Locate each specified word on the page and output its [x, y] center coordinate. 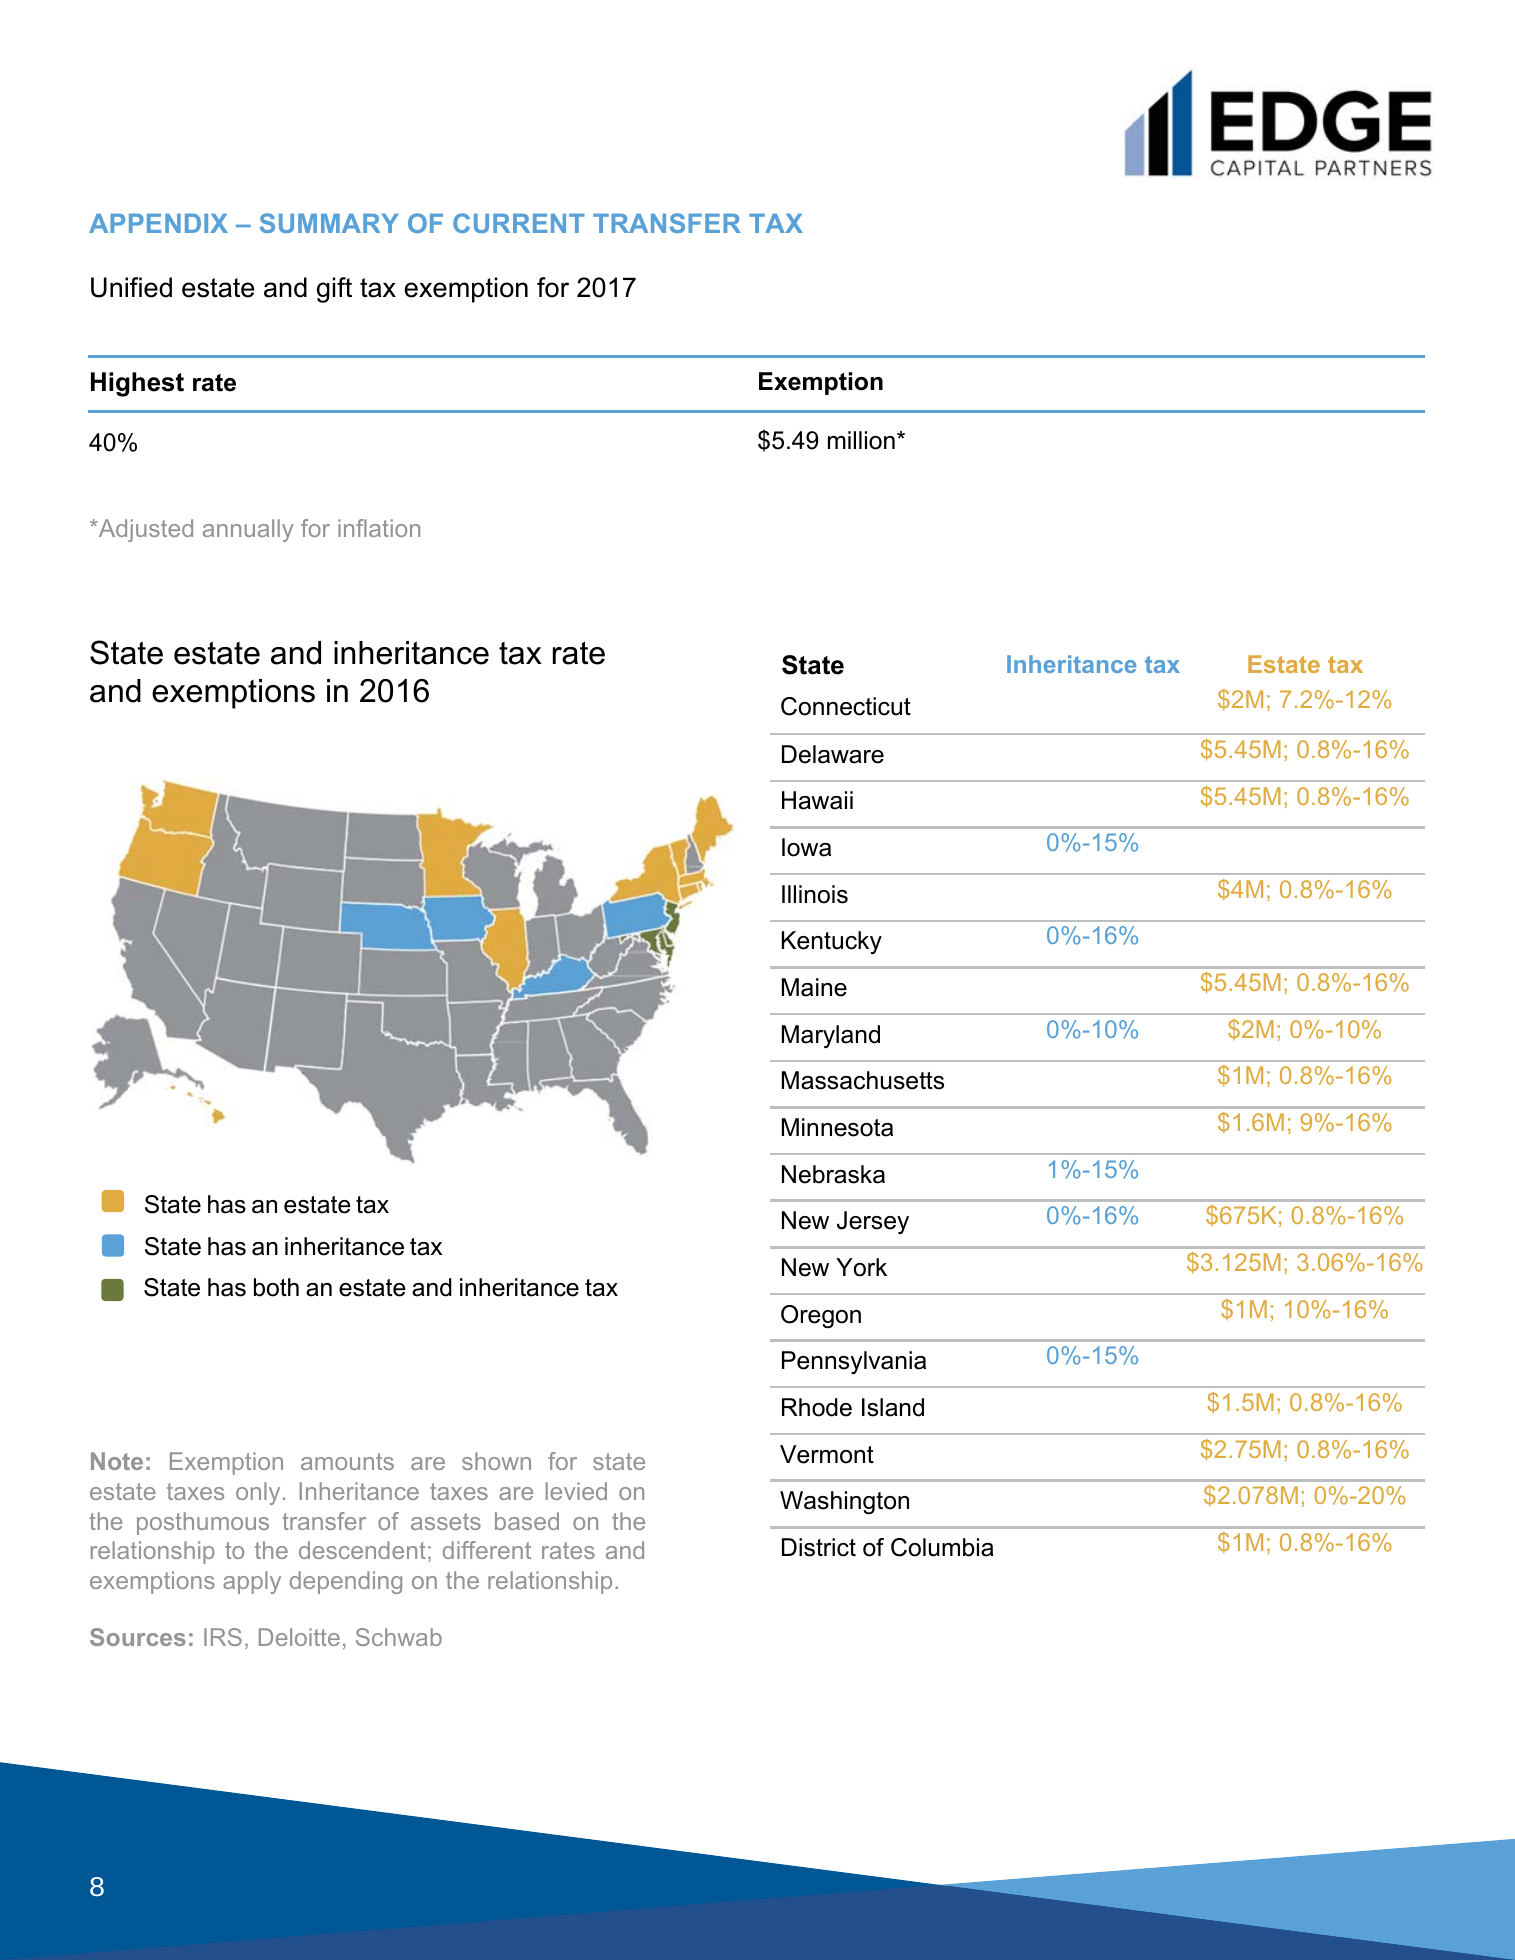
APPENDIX [158, 223]
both [276, 1287]
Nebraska [833, 1174]
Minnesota [837, 1127]
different [487, 1550]
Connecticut [846, 706]
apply [252, 1582]
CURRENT [519, 223]
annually [248, 530]
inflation [379, 528]
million [861, 440]
